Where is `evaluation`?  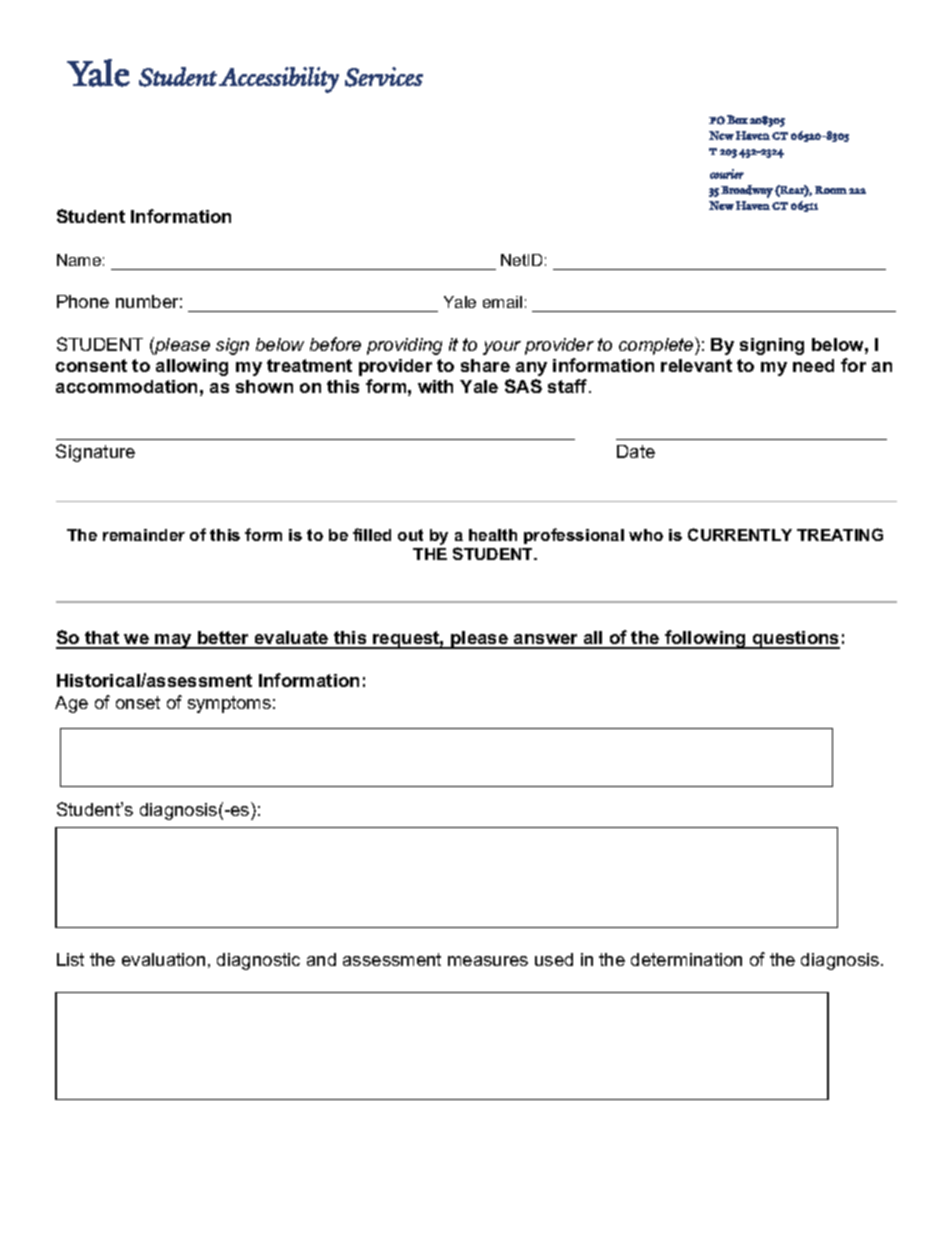
evaluation is located at coordinates (163, 959).
